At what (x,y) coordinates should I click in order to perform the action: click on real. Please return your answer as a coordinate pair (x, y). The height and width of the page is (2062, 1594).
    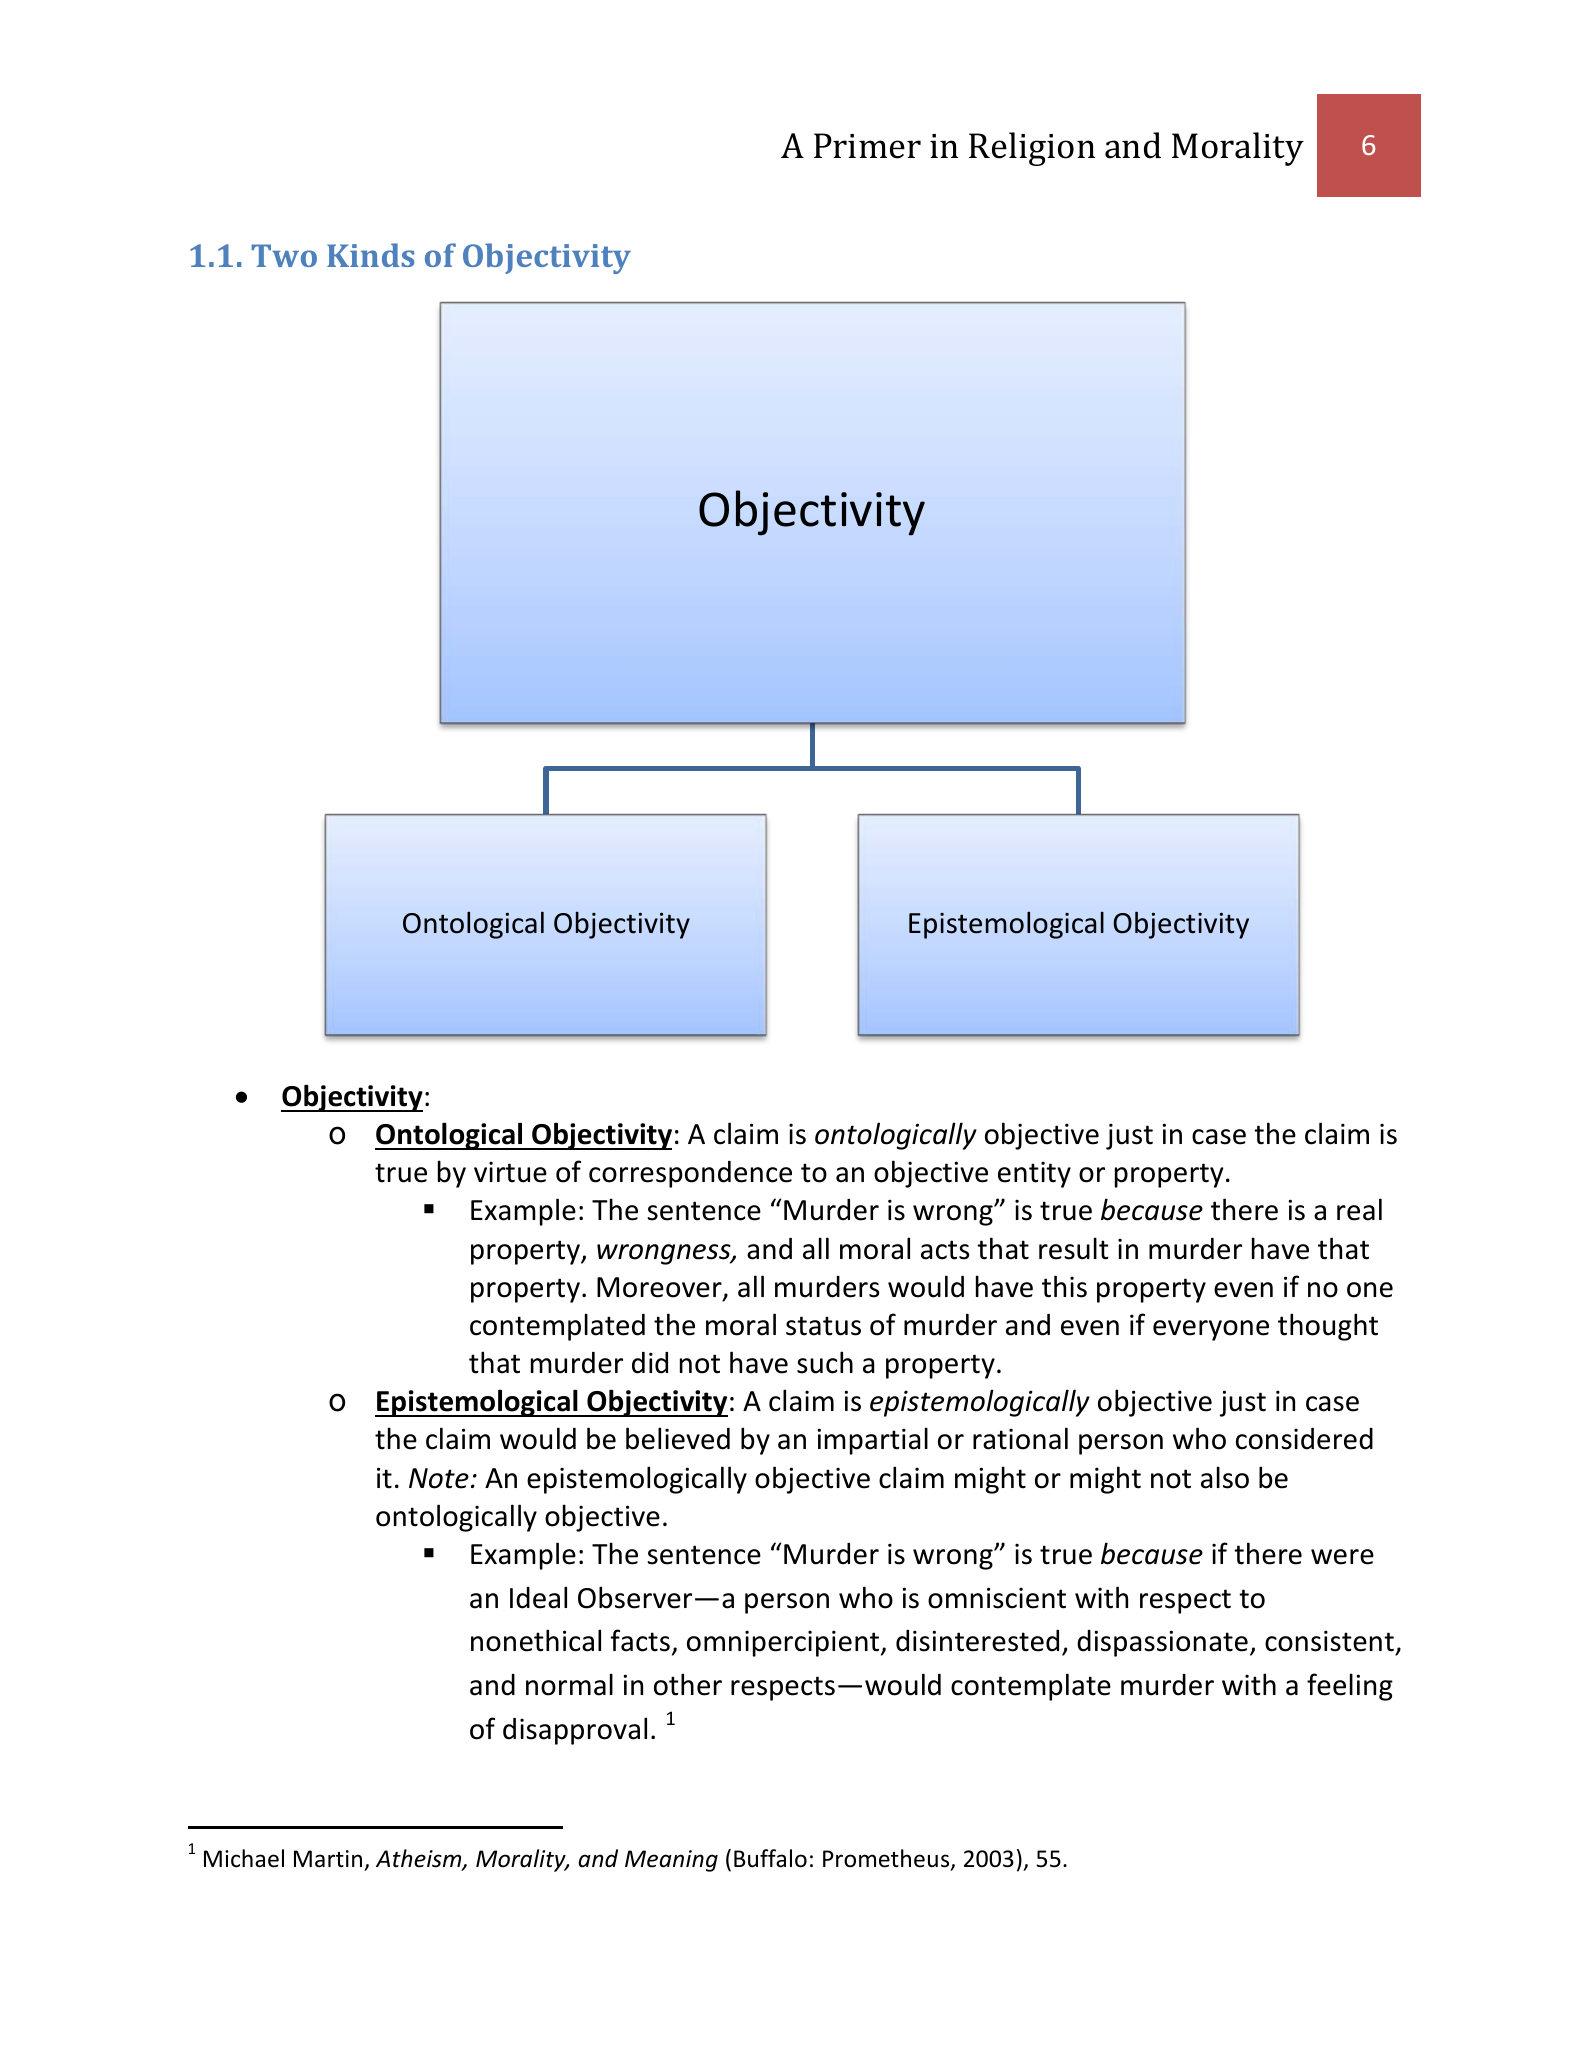
    Looking at the image, I should click on (1359, 1209).
